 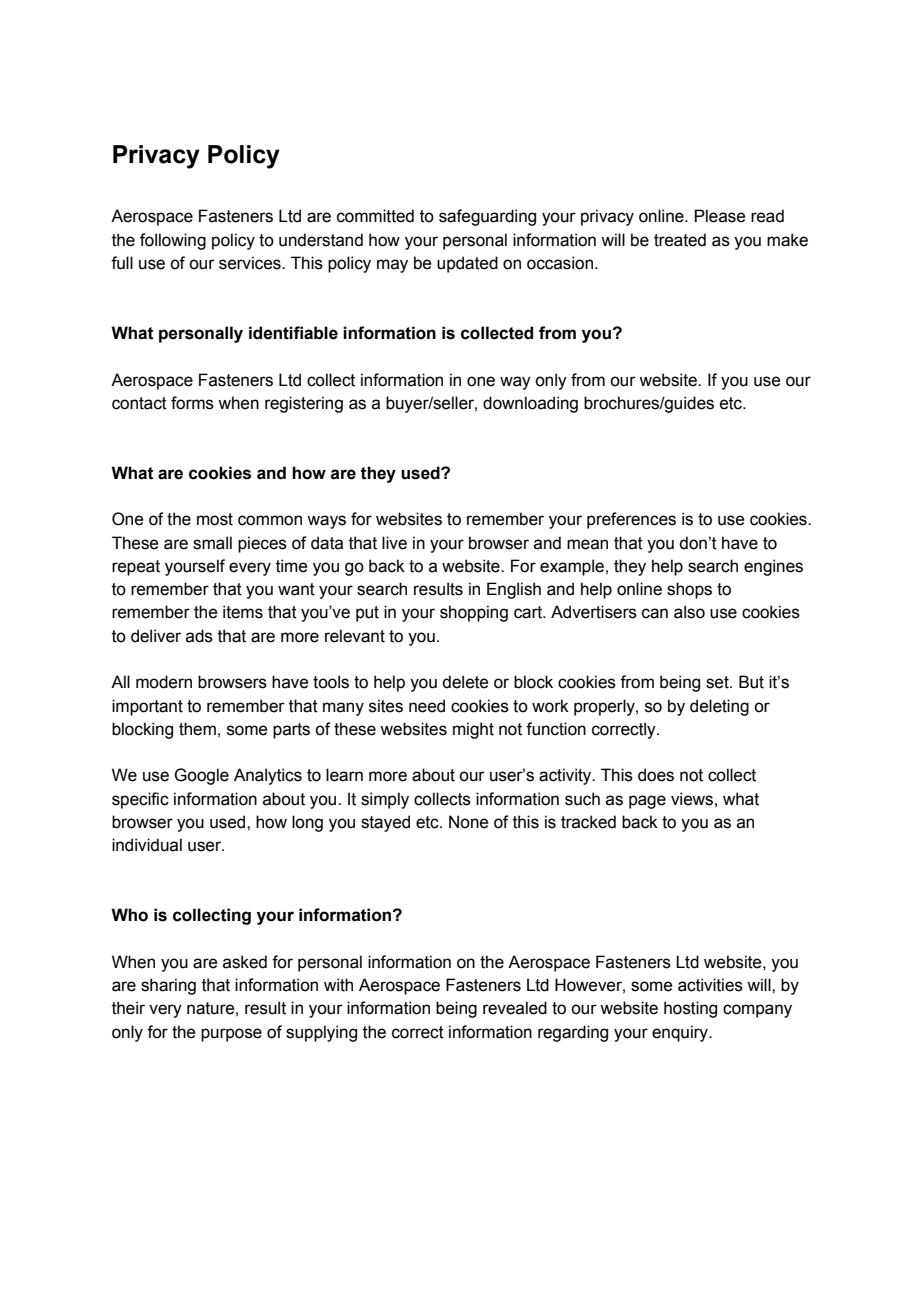 I want to click on treated, so click(x=680, y=240).
